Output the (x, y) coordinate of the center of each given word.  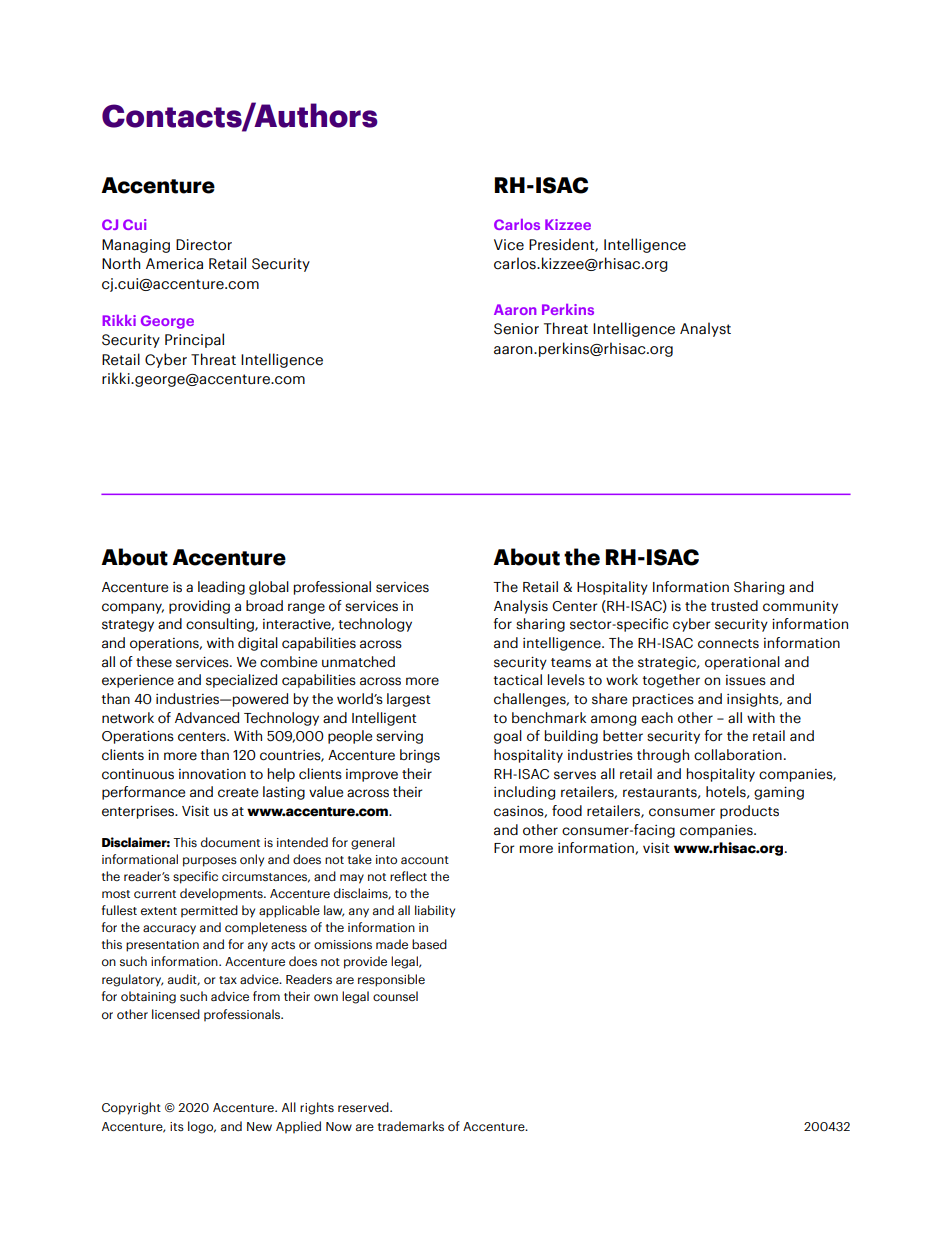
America (174, 264)
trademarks (411, 1126)
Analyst (705, 329)
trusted (734, 606)
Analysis (521, 607)
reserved (364, 1107)
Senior (516, 329)
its (177, 1126)
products (749, 812)
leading (221, 588)
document (230, 842)
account (425, 860)
